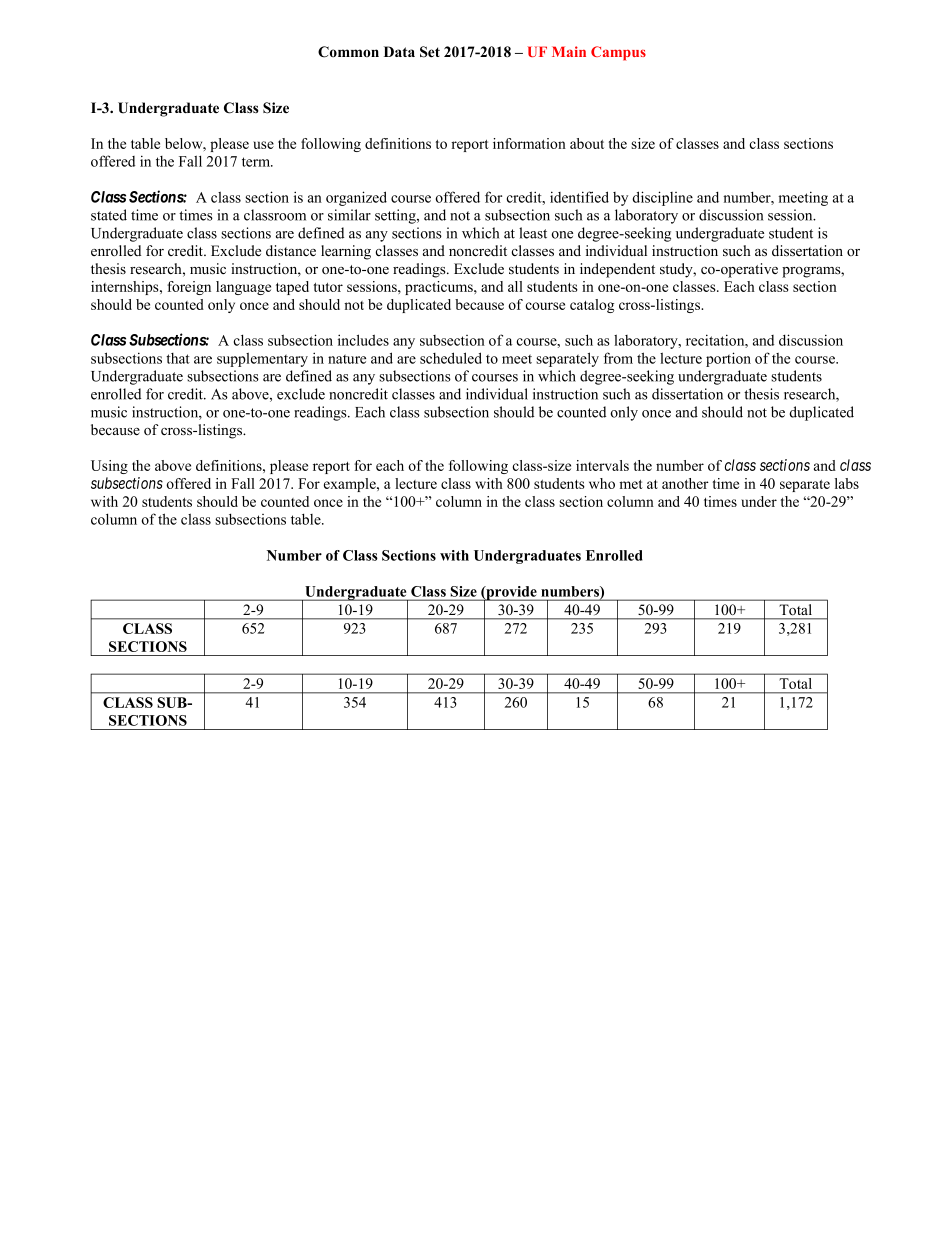 This screenshot has height=1233, width=952. I want to click on foreign, so click(189, 288).
